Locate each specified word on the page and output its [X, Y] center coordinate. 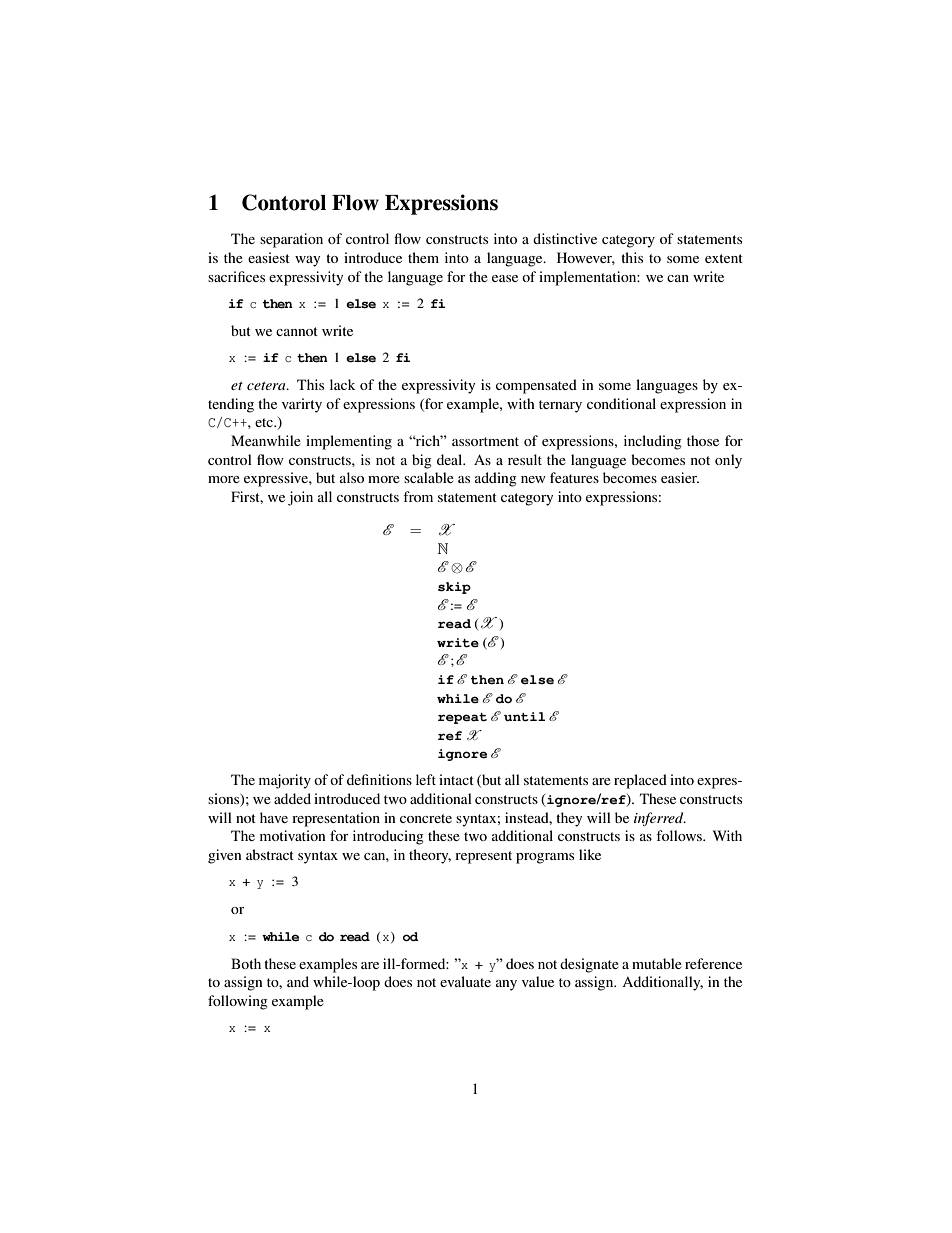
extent [724, 258]
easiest [269, 257]
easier [680, 477]
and [298, 981]
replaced [640, 781]
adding [496, 479]
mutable [657, 963]
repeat [462, 718]
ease [505, 278]
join [300, 498]
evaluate [465, 981]
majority [285, 781]
